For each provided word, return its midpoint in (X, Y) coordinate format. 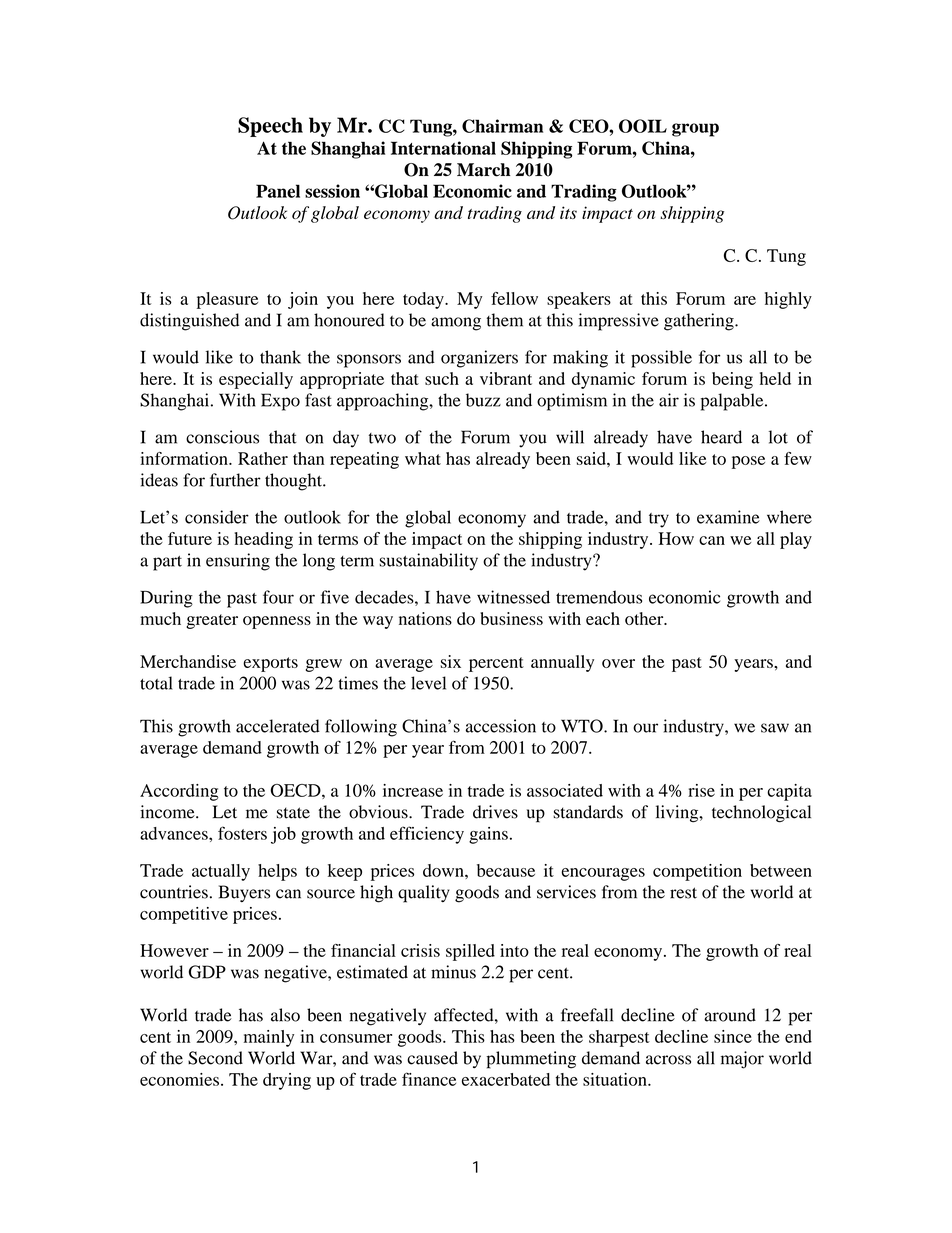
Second (215, 1058)
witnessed (513, 597)
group (695, 130)
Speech (270, 127)
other (645, 618)
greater (212, 621)
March (483, 170)
